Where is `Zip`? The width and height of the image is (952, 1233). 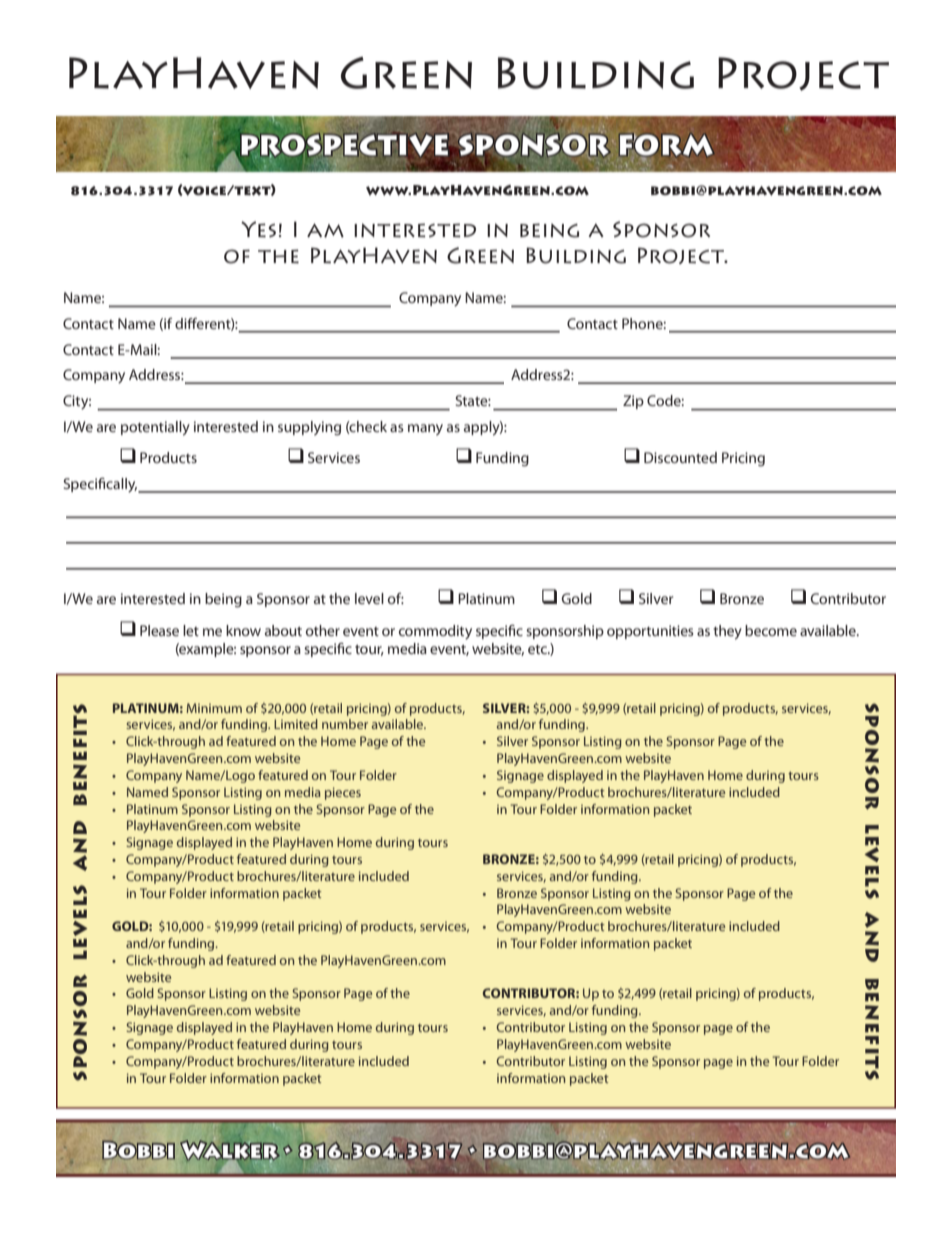 Zip is located at coordinates (633, 402).
